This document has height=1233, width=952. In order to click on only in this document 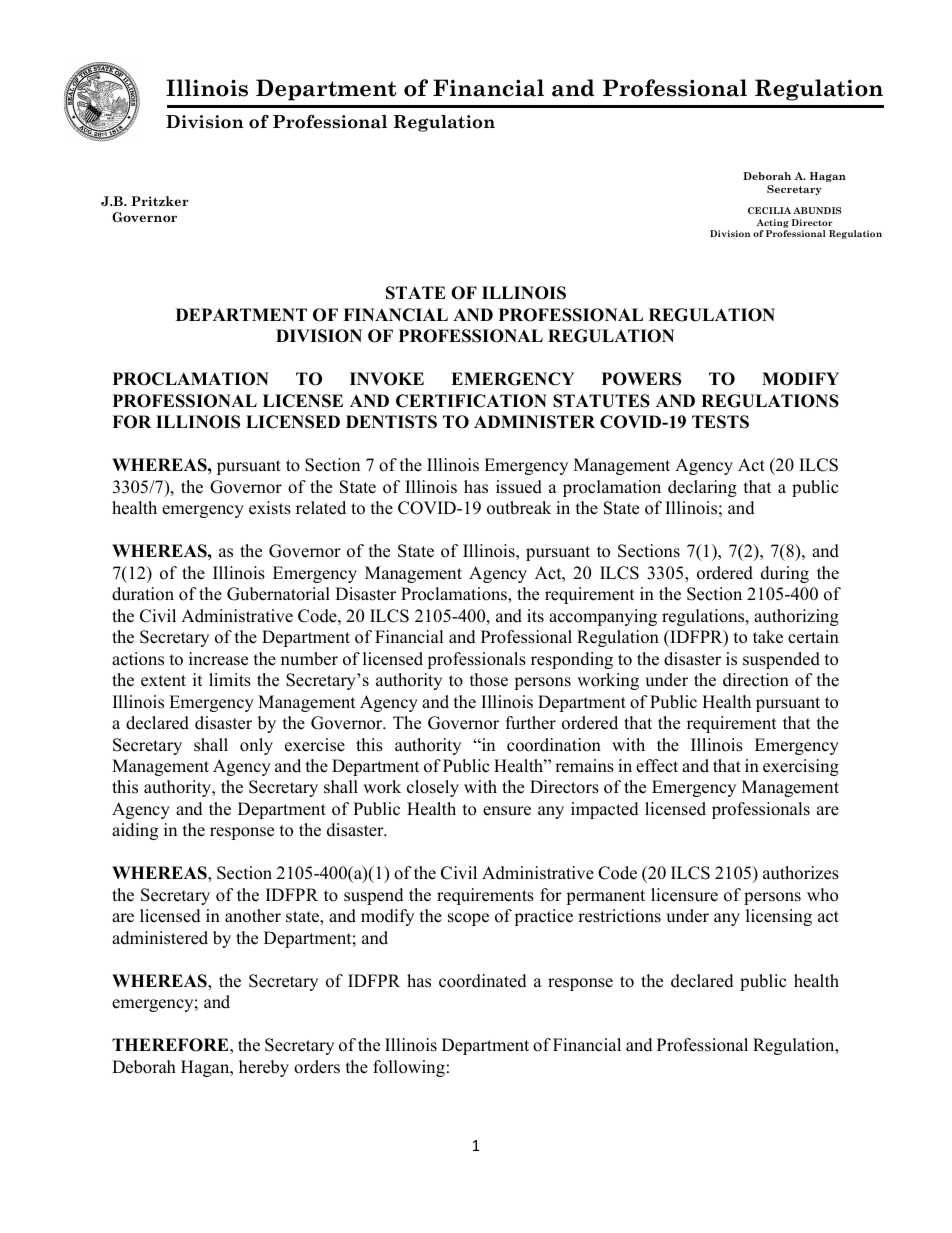, I will do `click(256, 746)`.
